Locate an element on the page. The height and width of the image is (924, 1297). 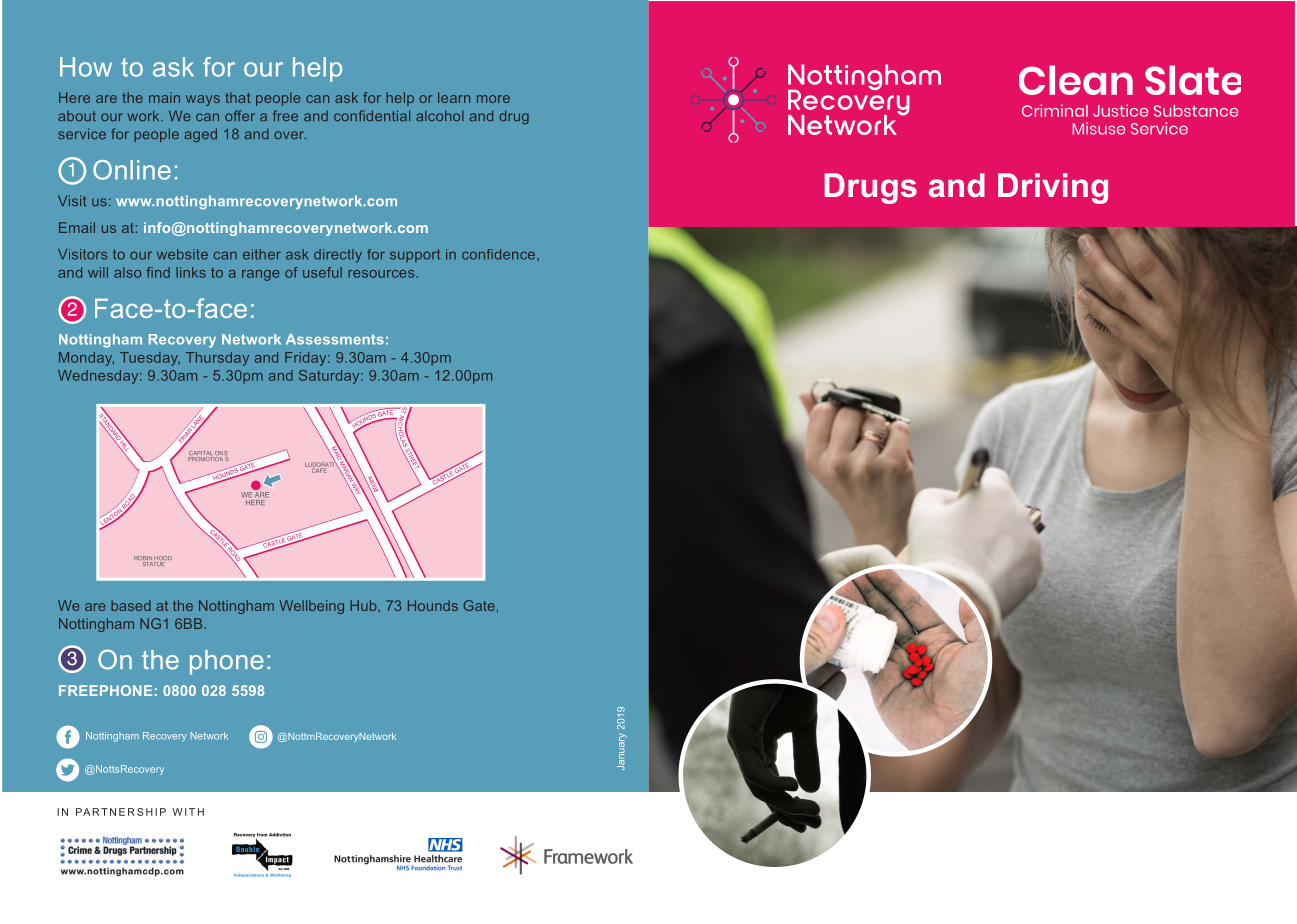
HOOD is located at coordinates (163, 559).
